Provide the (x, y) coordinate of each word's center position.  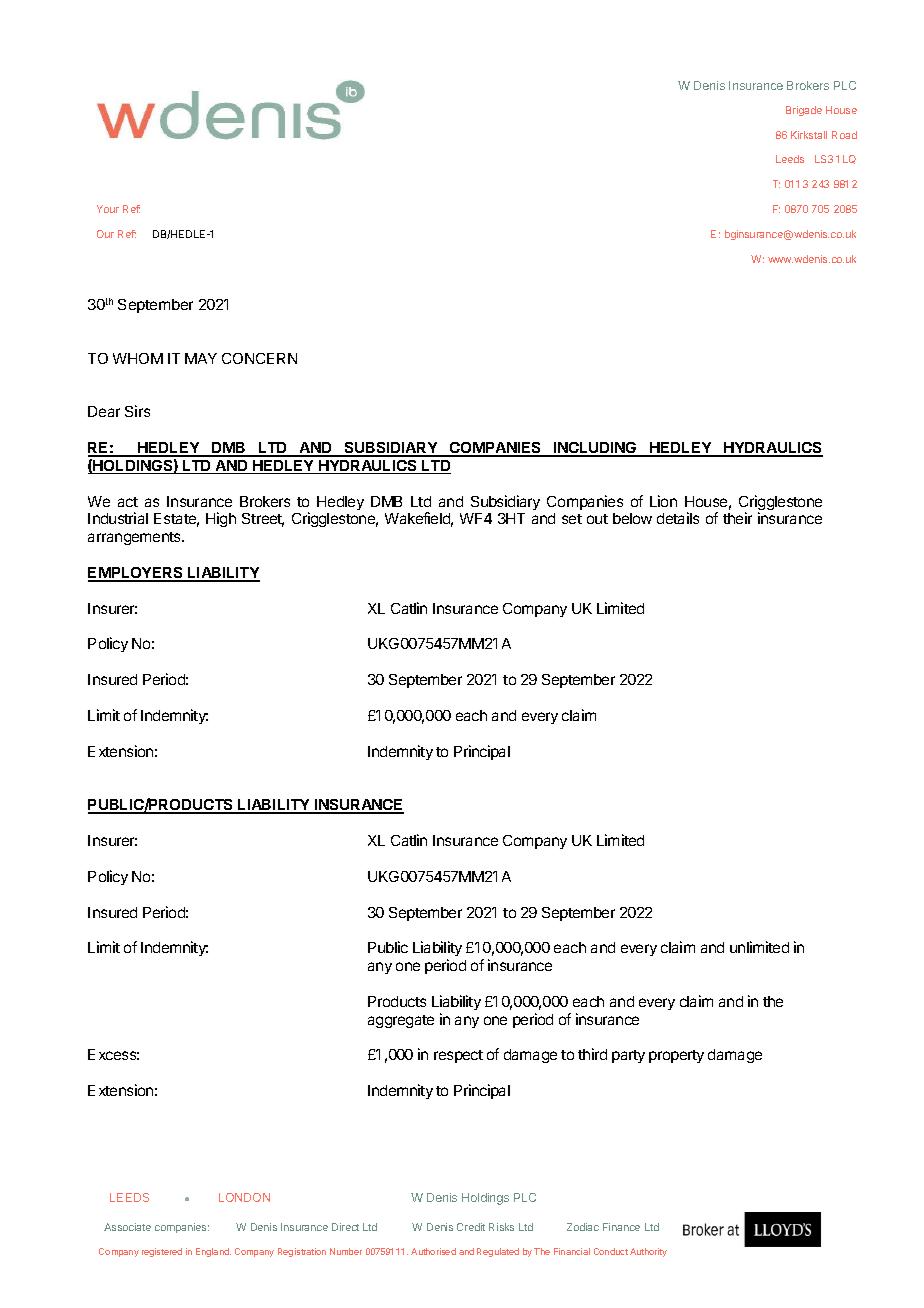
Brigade (804, 111)
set (572, 519)
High (221, 519)
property (676, 1056)
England (213, 1252)
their (737, 518)
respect (458, 1056)
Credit (471, 1227)
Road (844, 135)
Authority (648, 1252)
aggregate (401, 1021)
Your (108, 209)
